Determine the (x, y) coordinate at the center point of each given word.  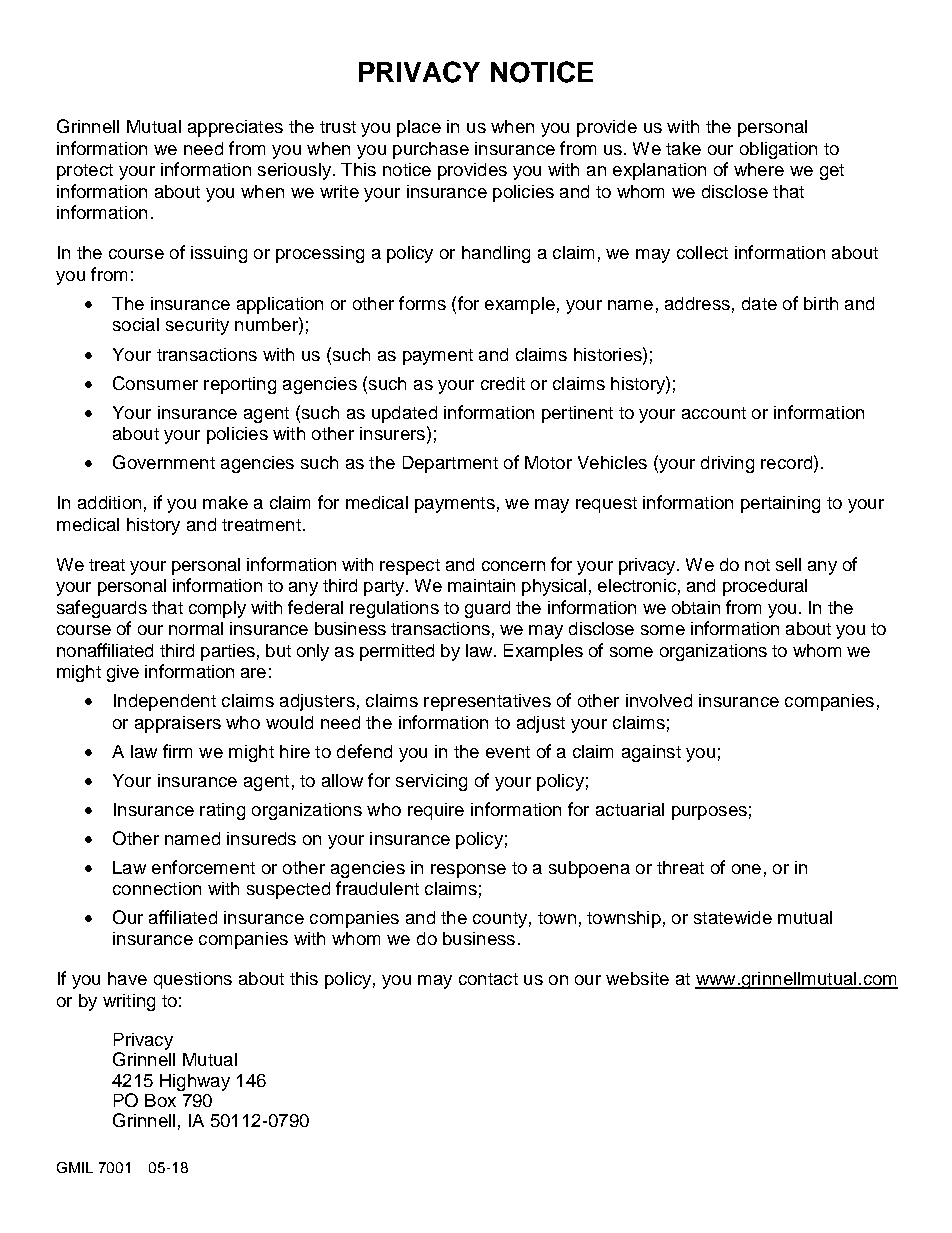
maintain (481, 585)
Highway (195, 1082)
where (759, 169)
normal (196, 628)
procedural (765, 587)
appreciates (235, 128)
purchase (431, 150)
